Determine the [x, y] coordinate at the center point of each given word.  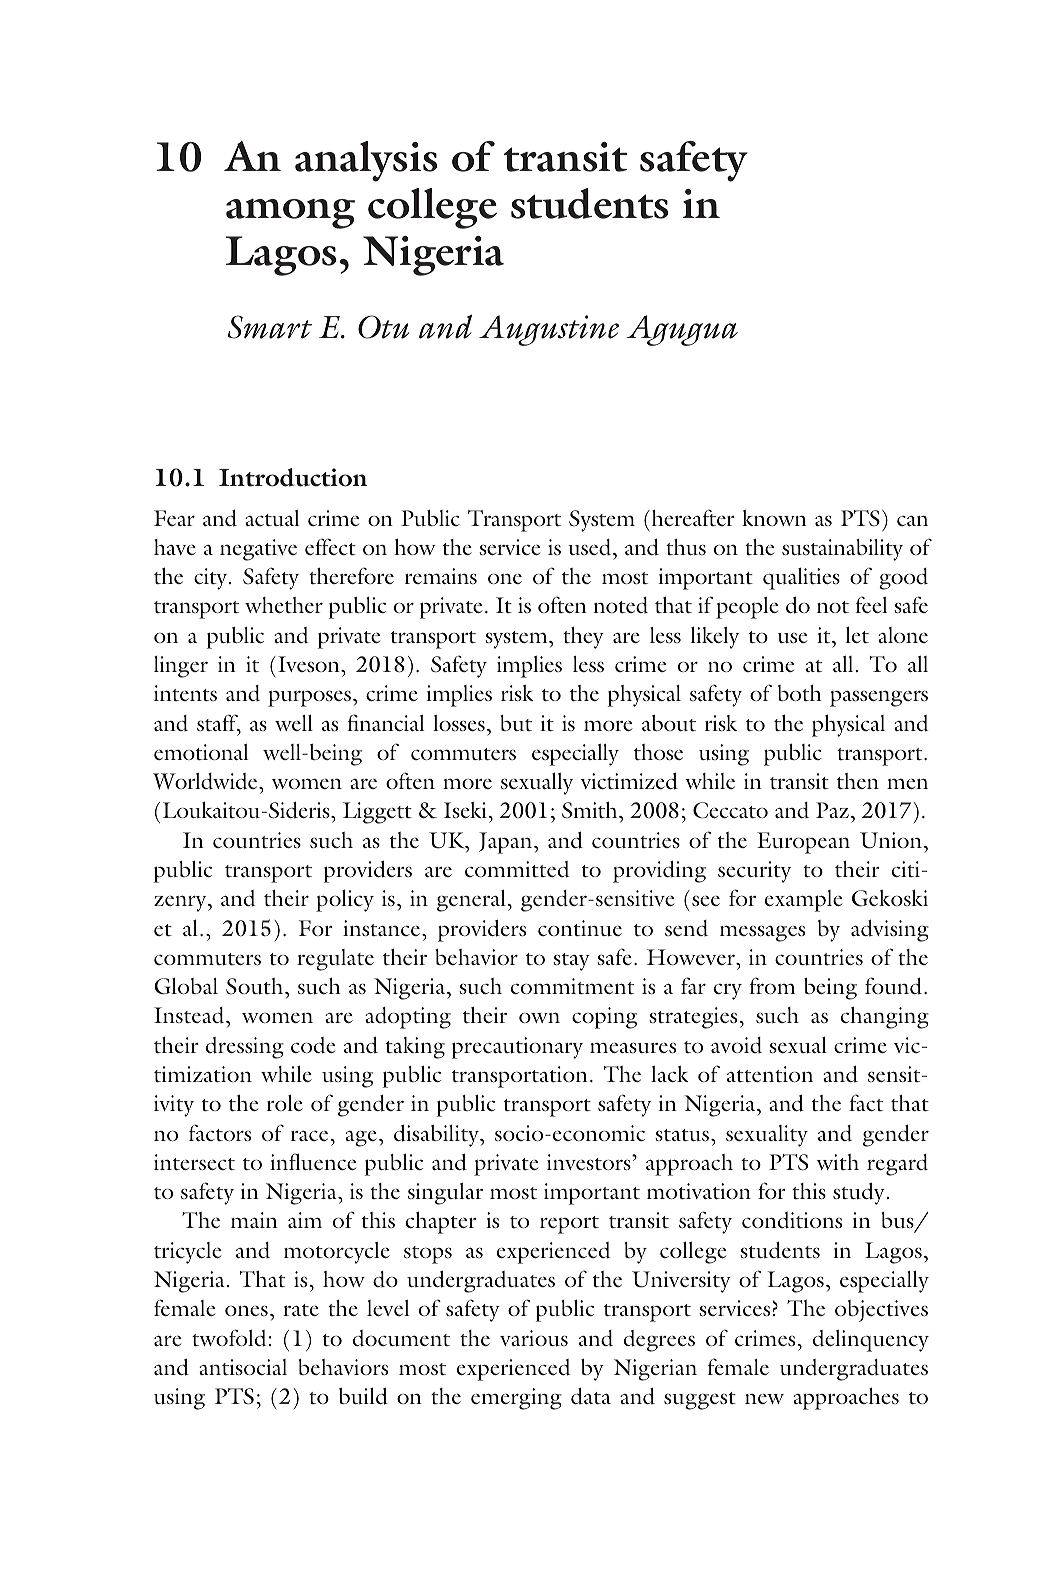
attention [770, 1074]
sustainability [842, 550]
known [774, 518]
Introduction [293, 477]
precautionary [517, 1048]
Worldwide [206, 781]
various [534, 1338]
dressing [245, 1048]
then [858, 781]
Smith [591, 810]
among [290, 214]
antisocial [243, 1367]
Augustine [549, 330]
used [591, 547]
